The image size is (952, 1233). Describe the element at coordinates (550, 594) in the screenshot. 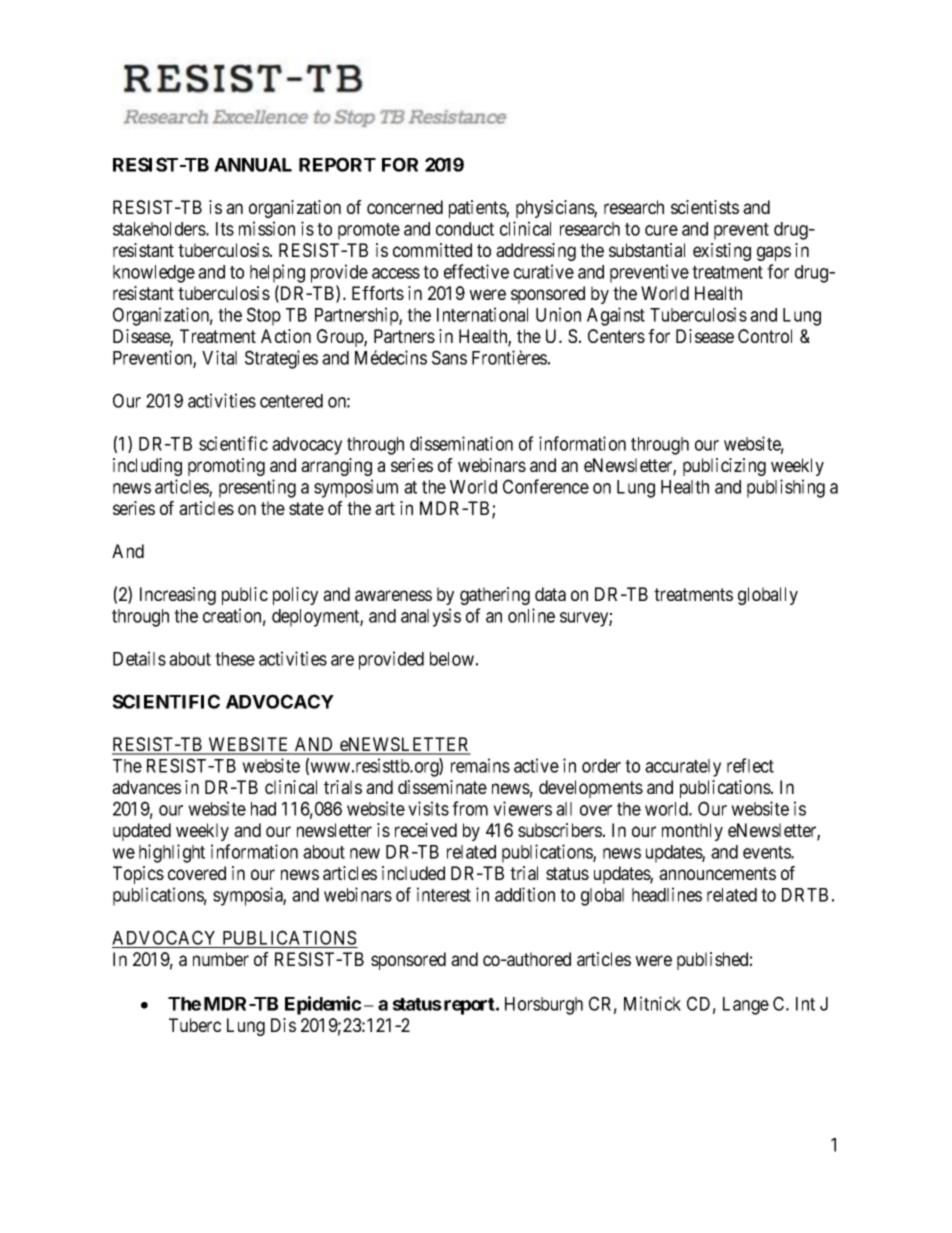

I see `data` at that location.
